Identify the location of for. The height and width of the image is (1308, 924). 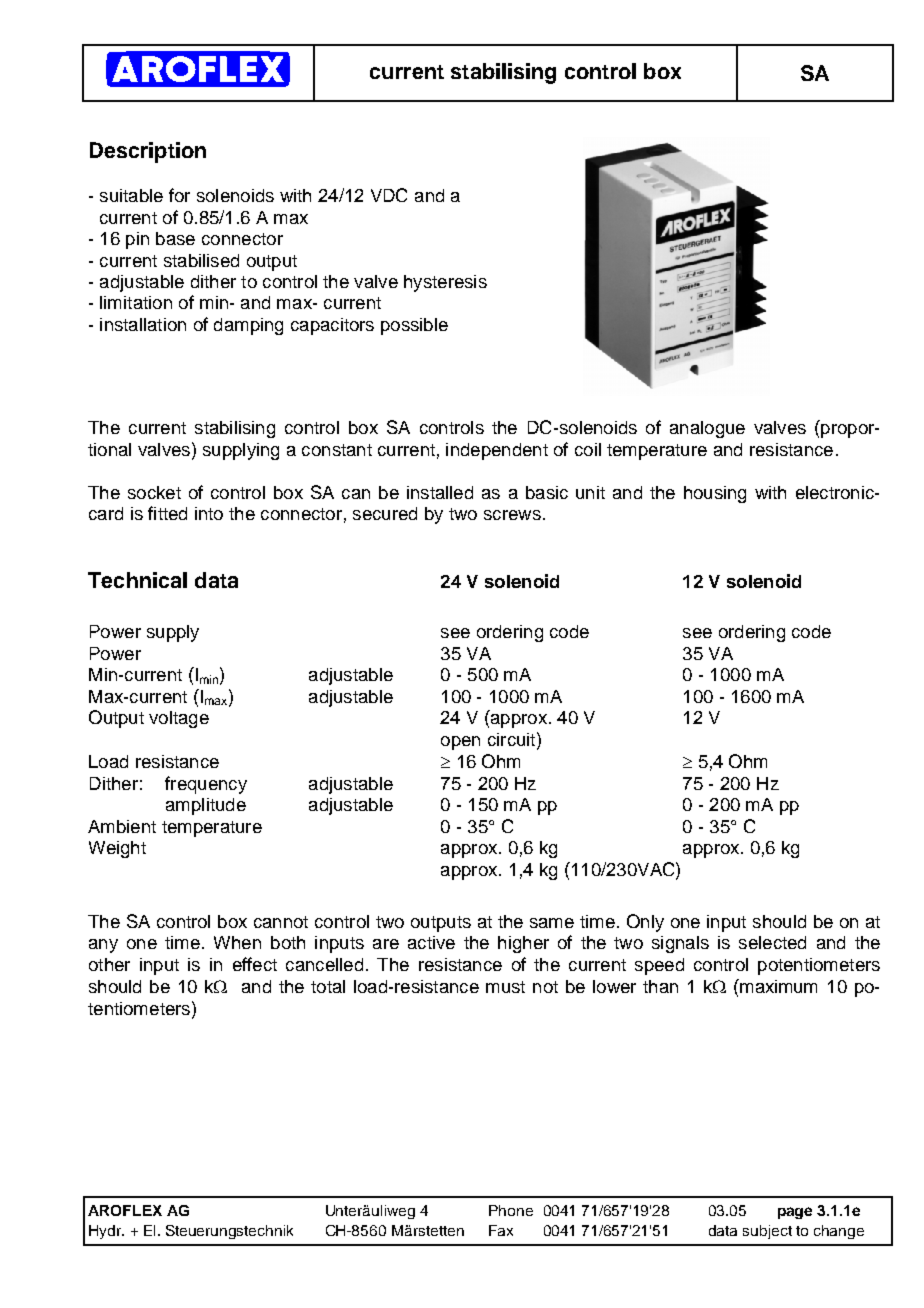
(179, 195).
